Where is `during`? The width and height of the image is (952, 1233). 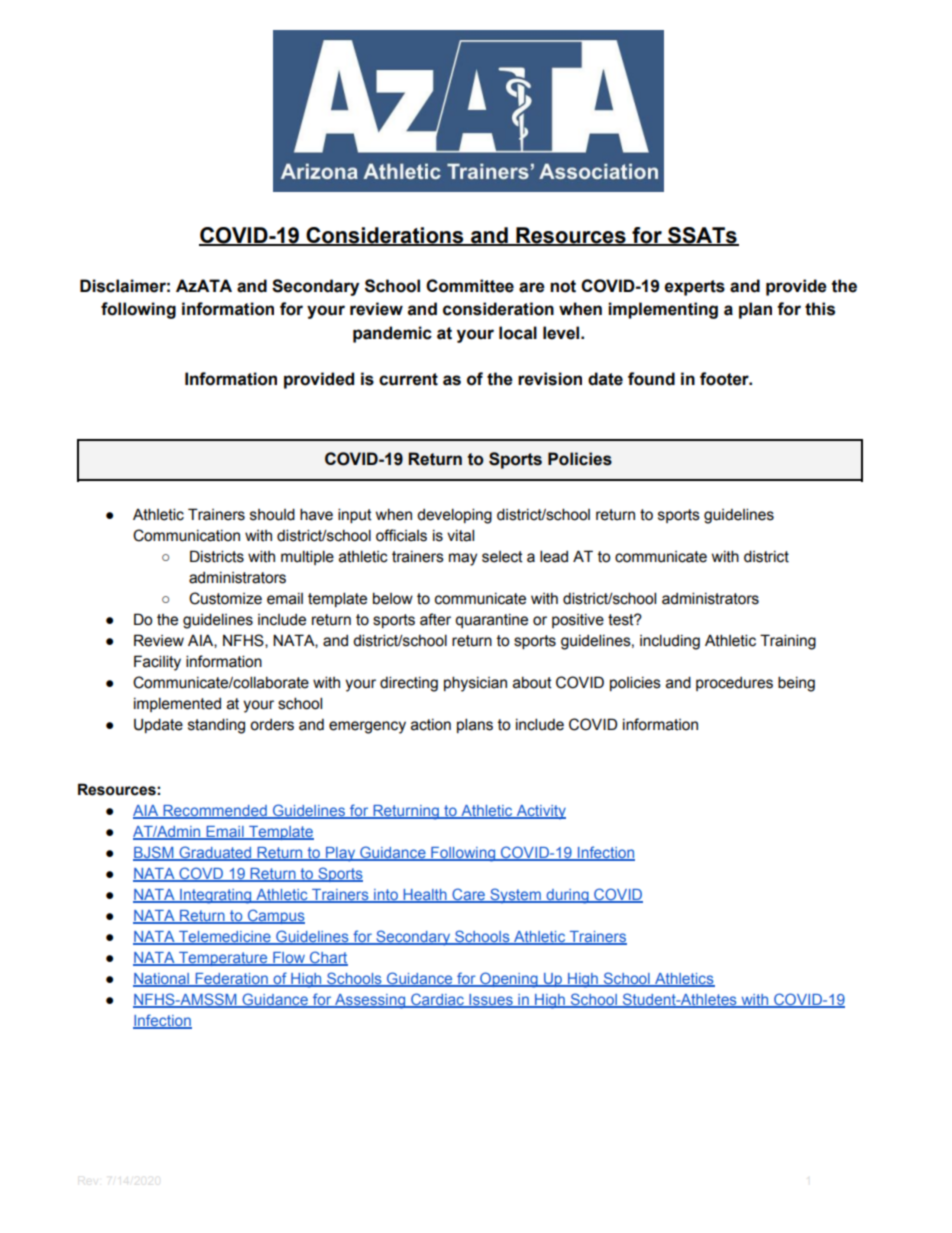 during is located at coordinates (567, 896).
